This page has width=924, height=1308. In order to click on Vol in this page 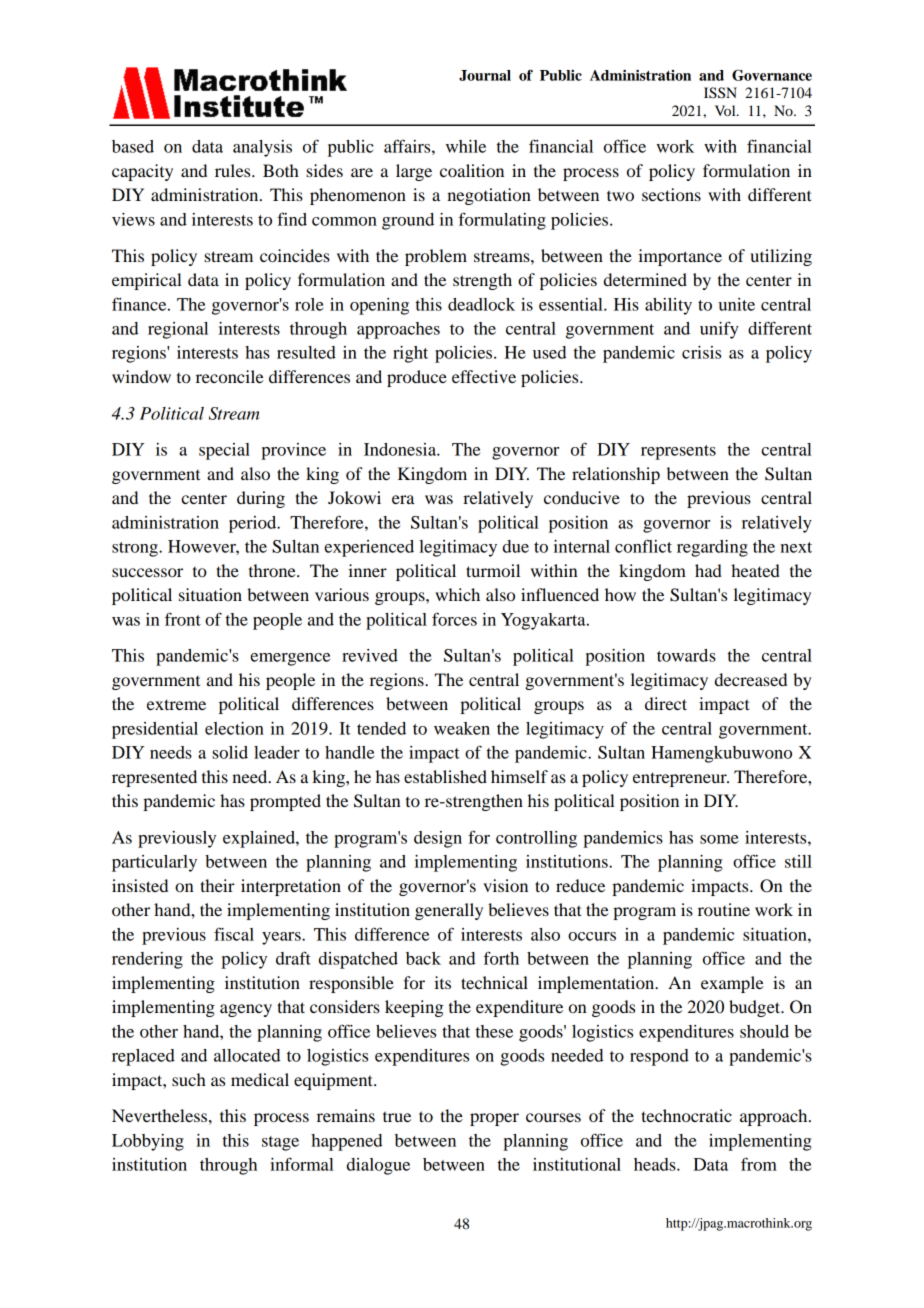, I will do `click(726, 110)`.
